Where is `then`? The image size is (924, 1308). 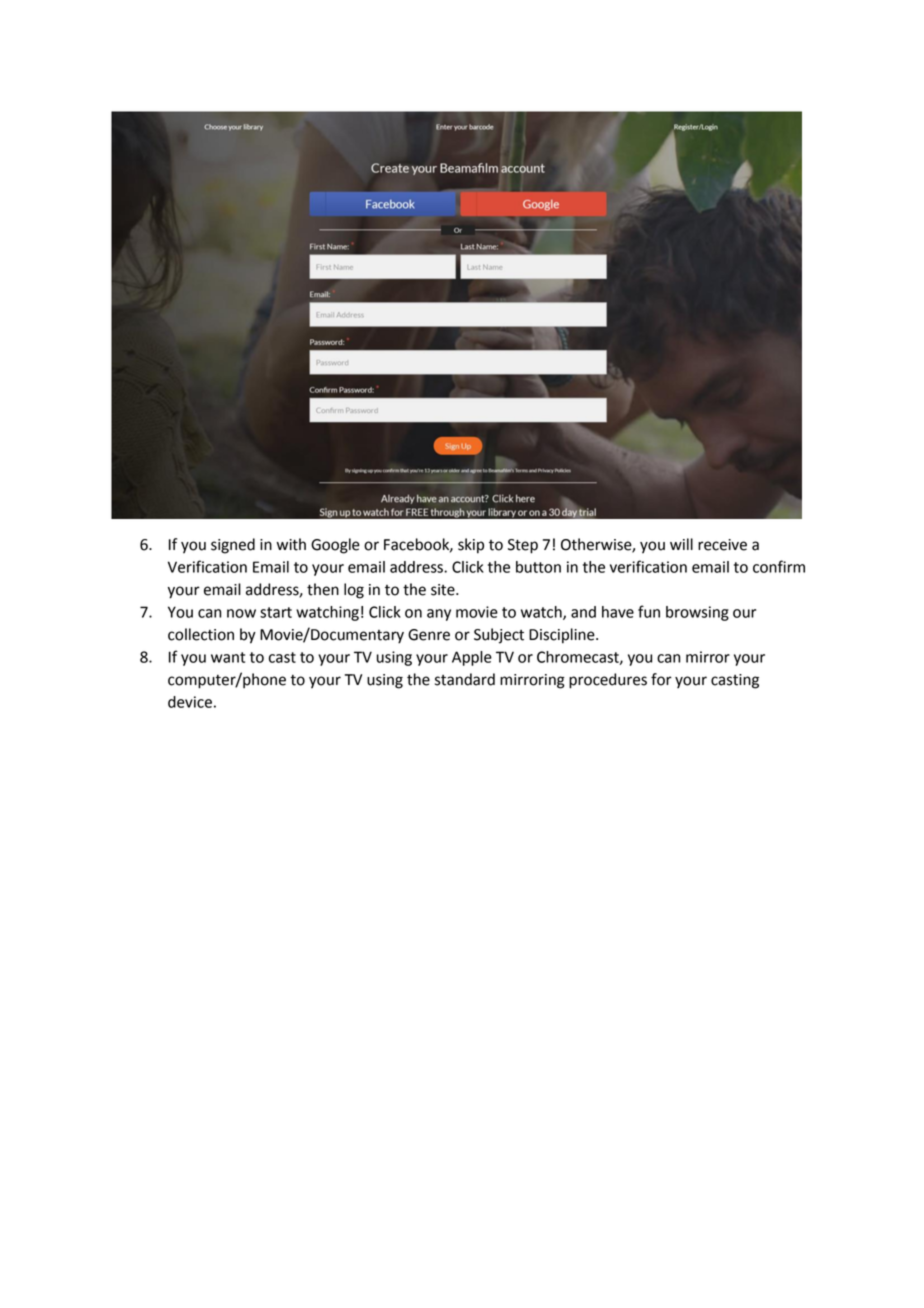
then is located at coordinates (323, 589).
